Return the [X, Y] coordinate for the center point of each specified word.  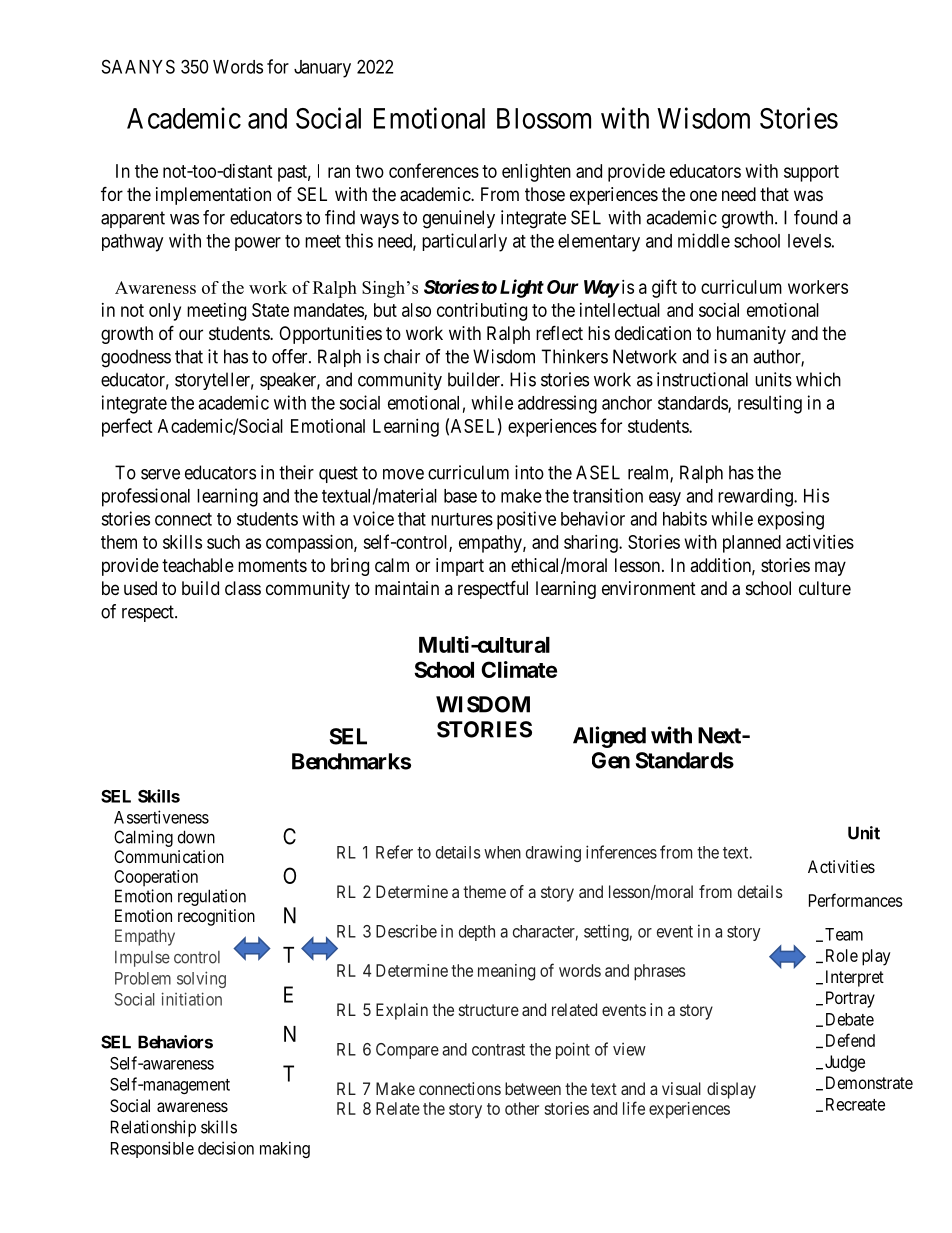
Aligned [609, 737]
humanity [751, 335]
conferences [434, 170]
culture [825, 588]
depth [477, 933]
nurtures [462, 519]
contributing [482, 312]
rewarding [756, 497]
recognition [216, 917]
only [165, 312]
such [223, 542]
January [322, 69]
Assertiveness [161, 817]
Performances [856, 900]
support [811, 173]
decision [226, 1148]
